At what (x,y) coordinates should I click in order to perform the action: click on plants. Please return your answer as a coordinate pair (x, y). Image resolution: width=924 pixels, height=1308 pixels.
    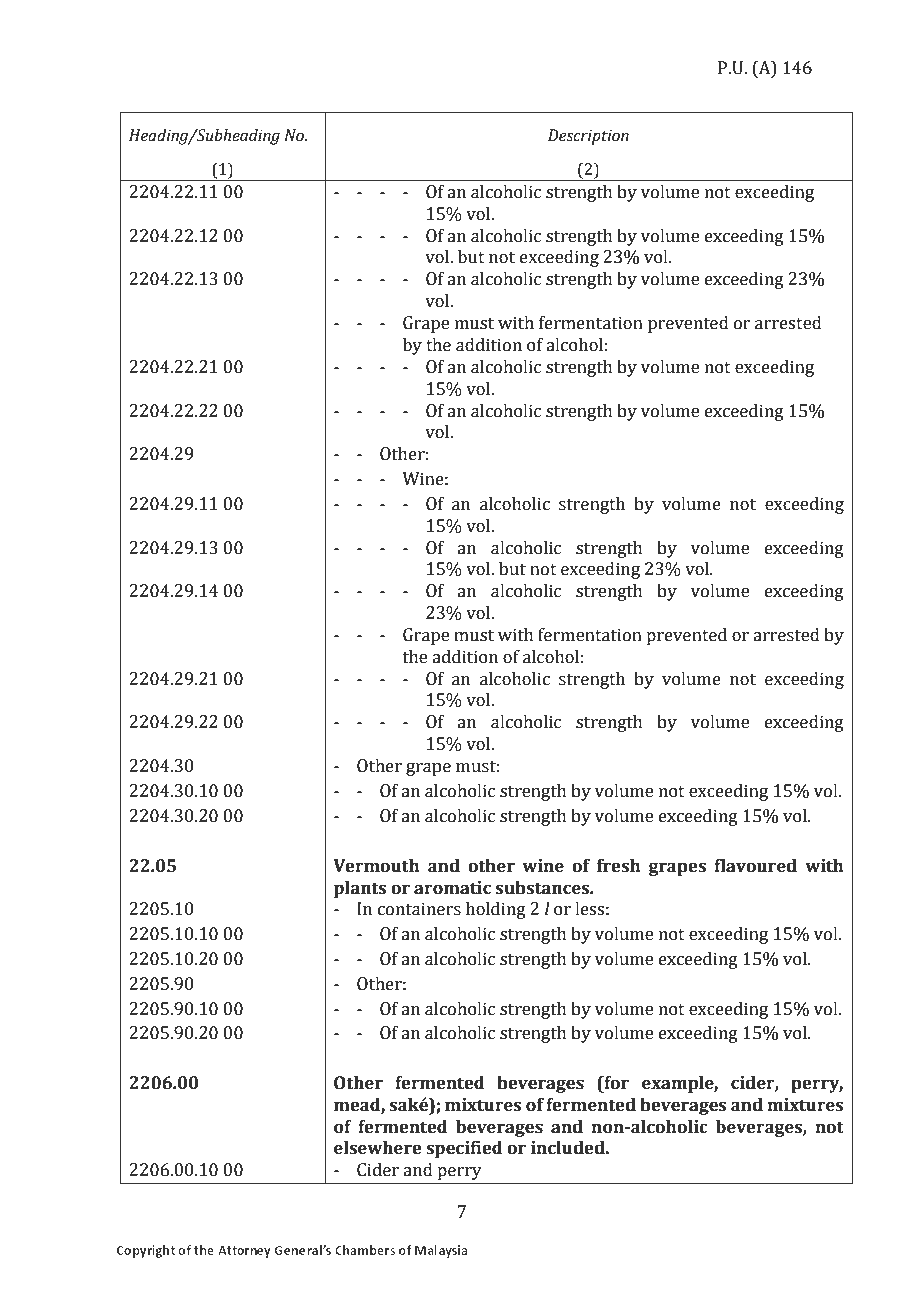
    Looking at the image, I should click on (360, 889).
